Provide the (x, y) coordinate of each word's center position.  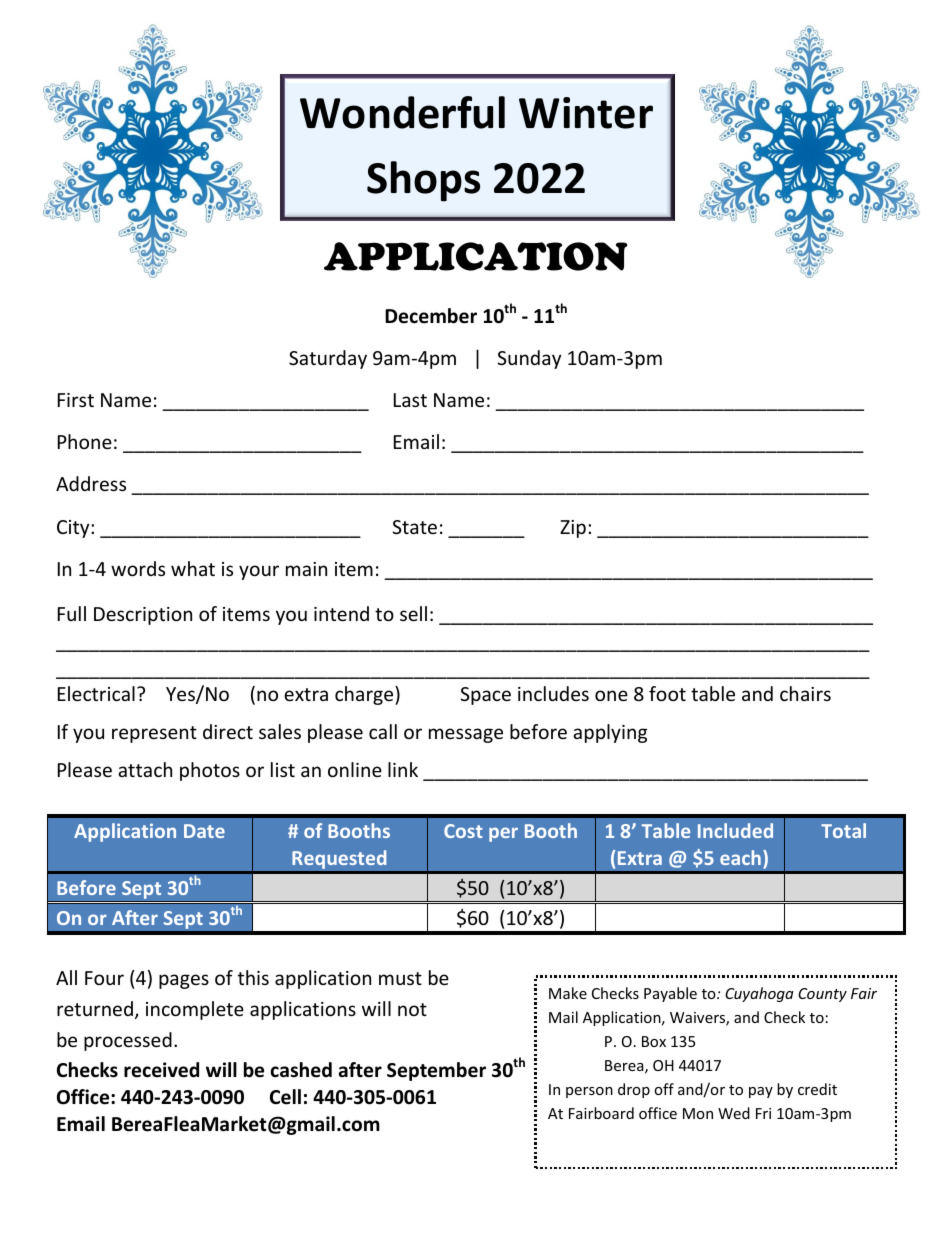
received (161, 1070)
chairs (805, 693)
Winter (586, 113)
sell (413, 613)
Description (143, 616)
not (412, 1009)
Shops (423, 181)
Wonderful (402, 112)
